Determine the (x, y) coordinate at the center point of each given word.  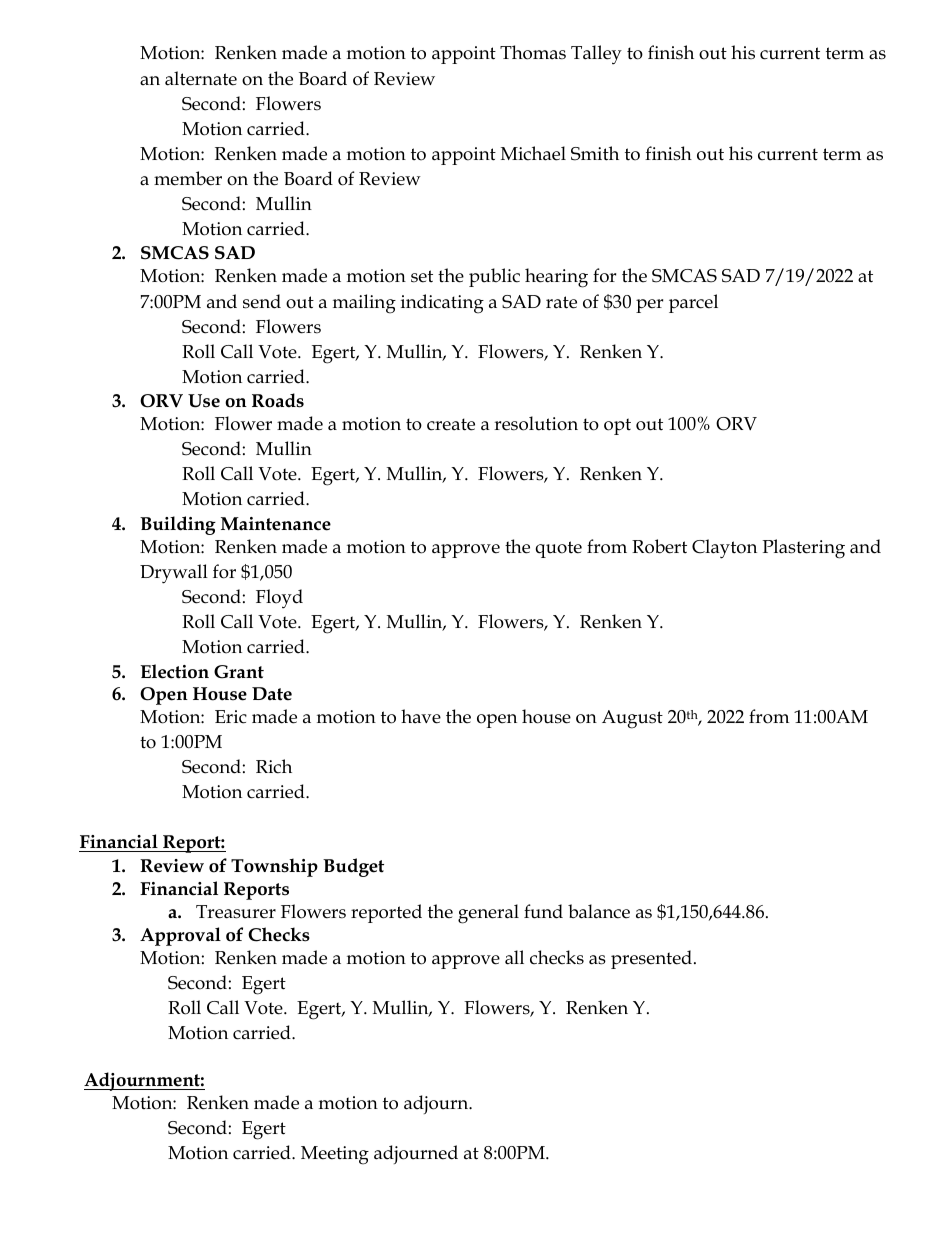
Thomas (533, 52)
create (451, 424)
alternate (201, 78)
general (488, 914)
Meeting (335, 1155)
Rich (274, 766)
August (632, 719)
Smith (595, 153)
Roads (278, 400)
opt (617, 426)
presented (651, 959)
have (421, 716)
